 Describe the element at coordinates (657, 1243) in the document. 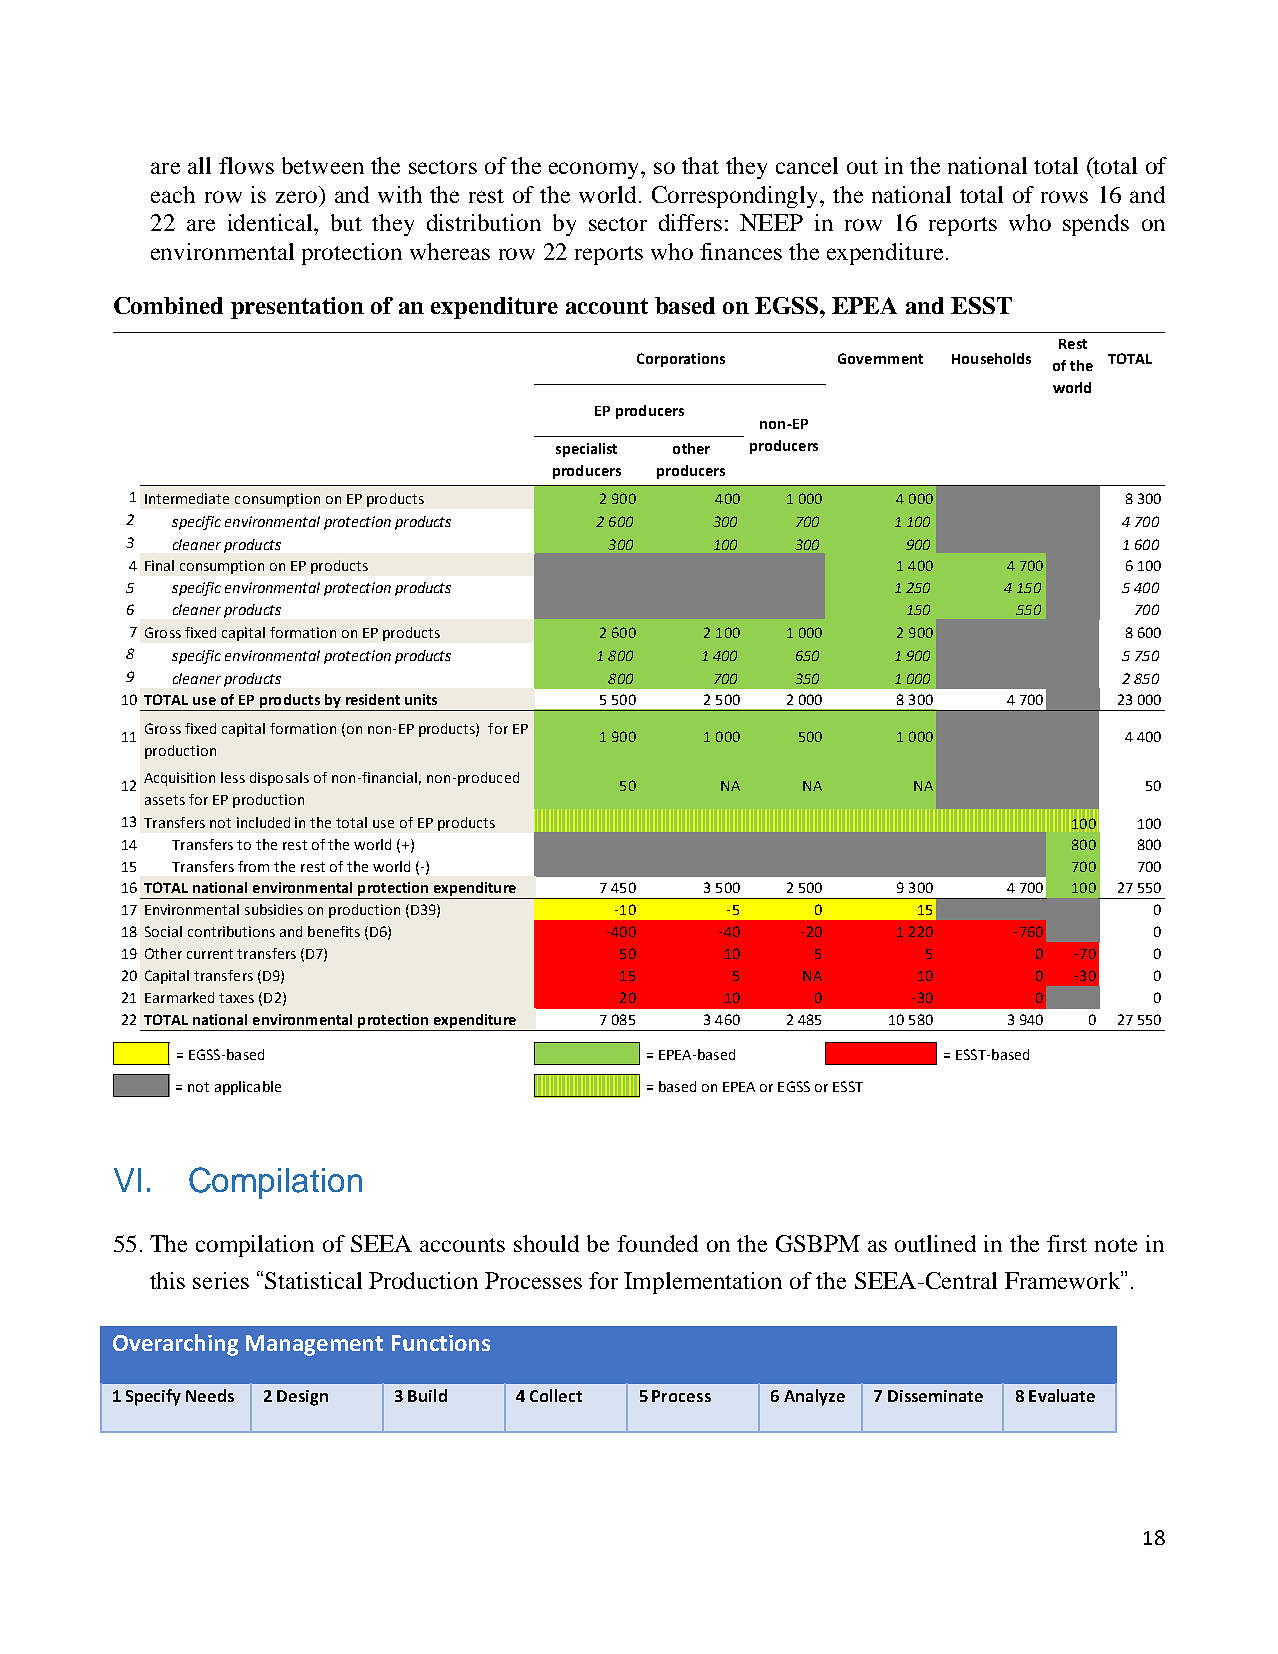

I see `founded` at that location.
